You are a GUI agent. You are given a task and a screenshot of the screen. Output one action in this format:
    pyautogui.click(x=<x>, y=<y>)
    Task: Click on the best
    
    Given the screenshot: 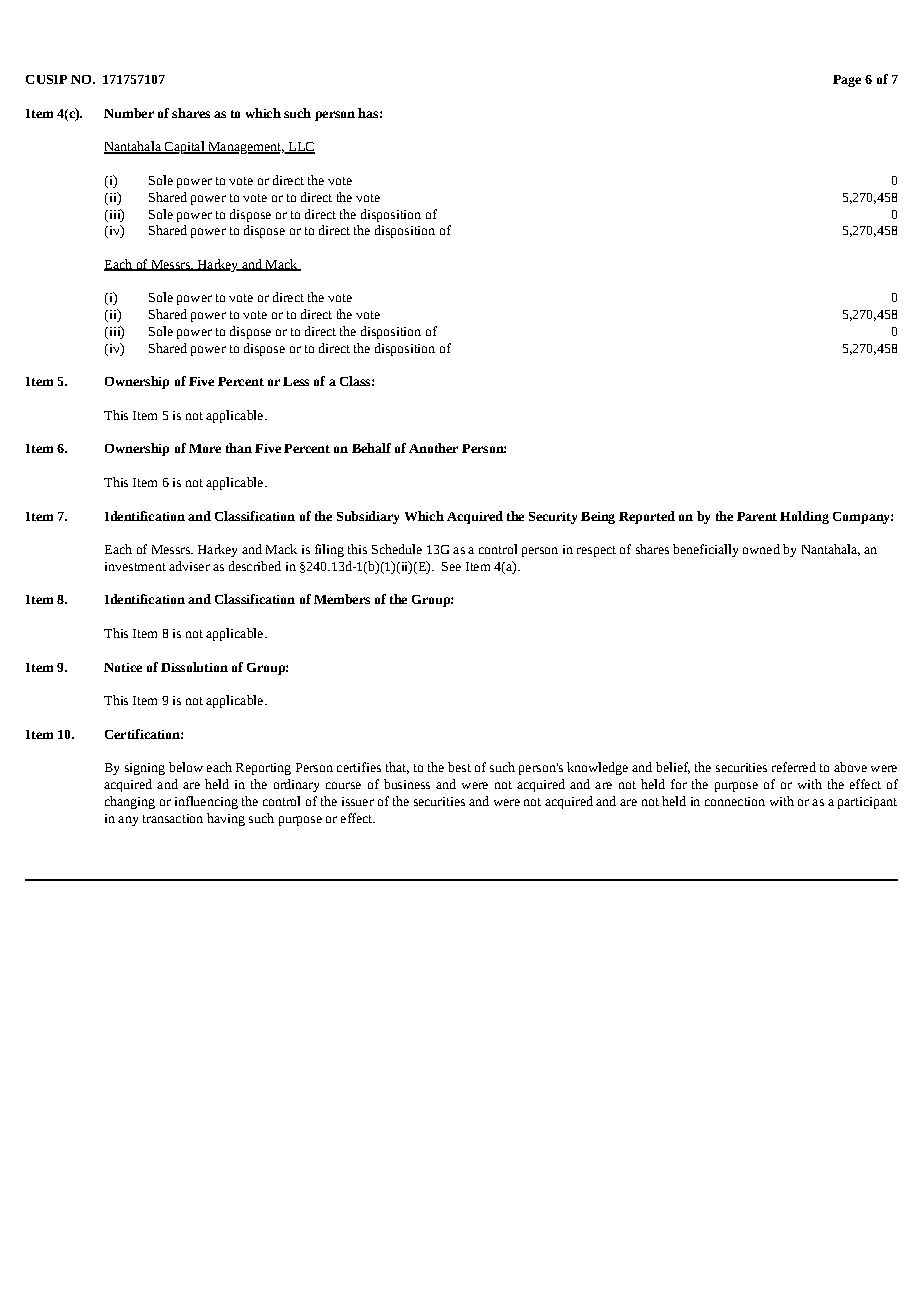 What is the action you would take?
    pyautogui.click(x=459, y=767)
